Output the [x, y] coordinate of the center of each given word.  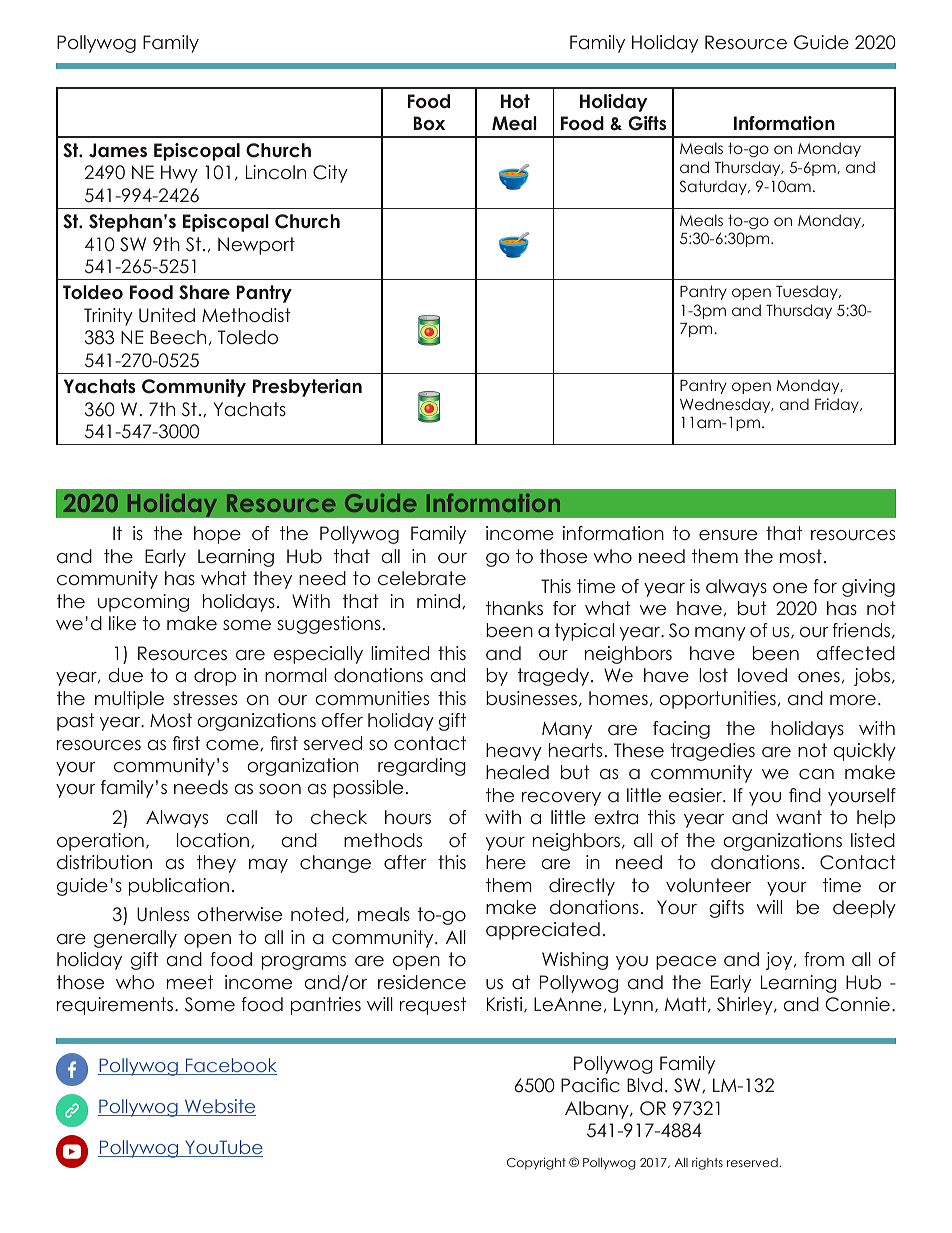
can [816, 774]
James [118, 150]
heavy [514, 752]
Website [219, 1107]
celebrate [422, 578]
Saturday [714, 187]
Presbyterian [307, 388]
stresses [205, 698]
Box [429, 123]
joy [780, 961]
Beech [178, 337]
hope [217, 535]
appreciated [543, 931]
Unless [163, 914]
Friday [838, 405]
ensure [728, 535]
